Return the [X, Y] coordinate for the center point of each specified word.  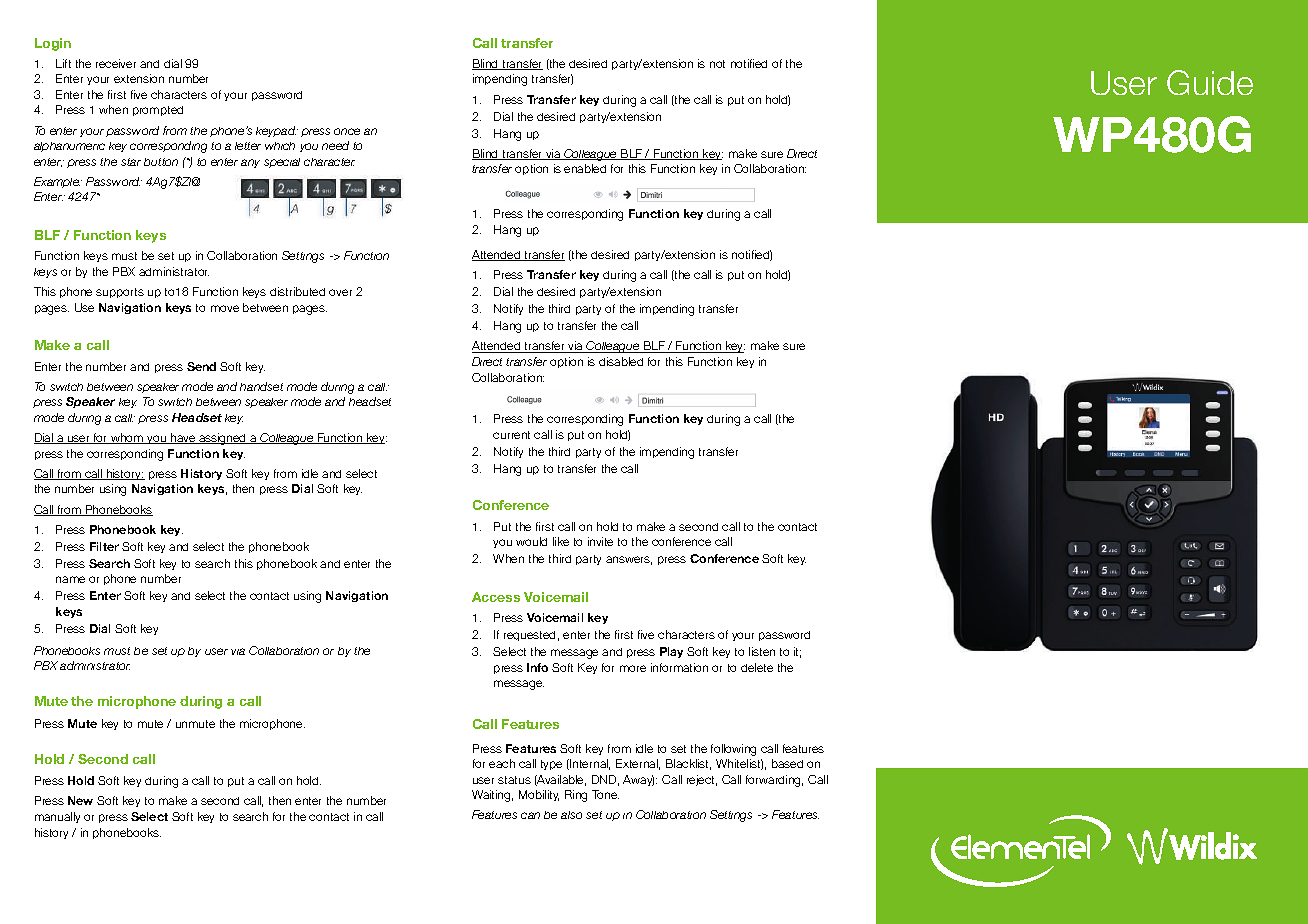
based [787, 763]
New [80, 800]
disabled [621, 361]
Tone [605, 794]
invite [600, 541]
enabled [585, 168]
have [183, 438]
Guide [1210, 82]
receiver [116, 63]
